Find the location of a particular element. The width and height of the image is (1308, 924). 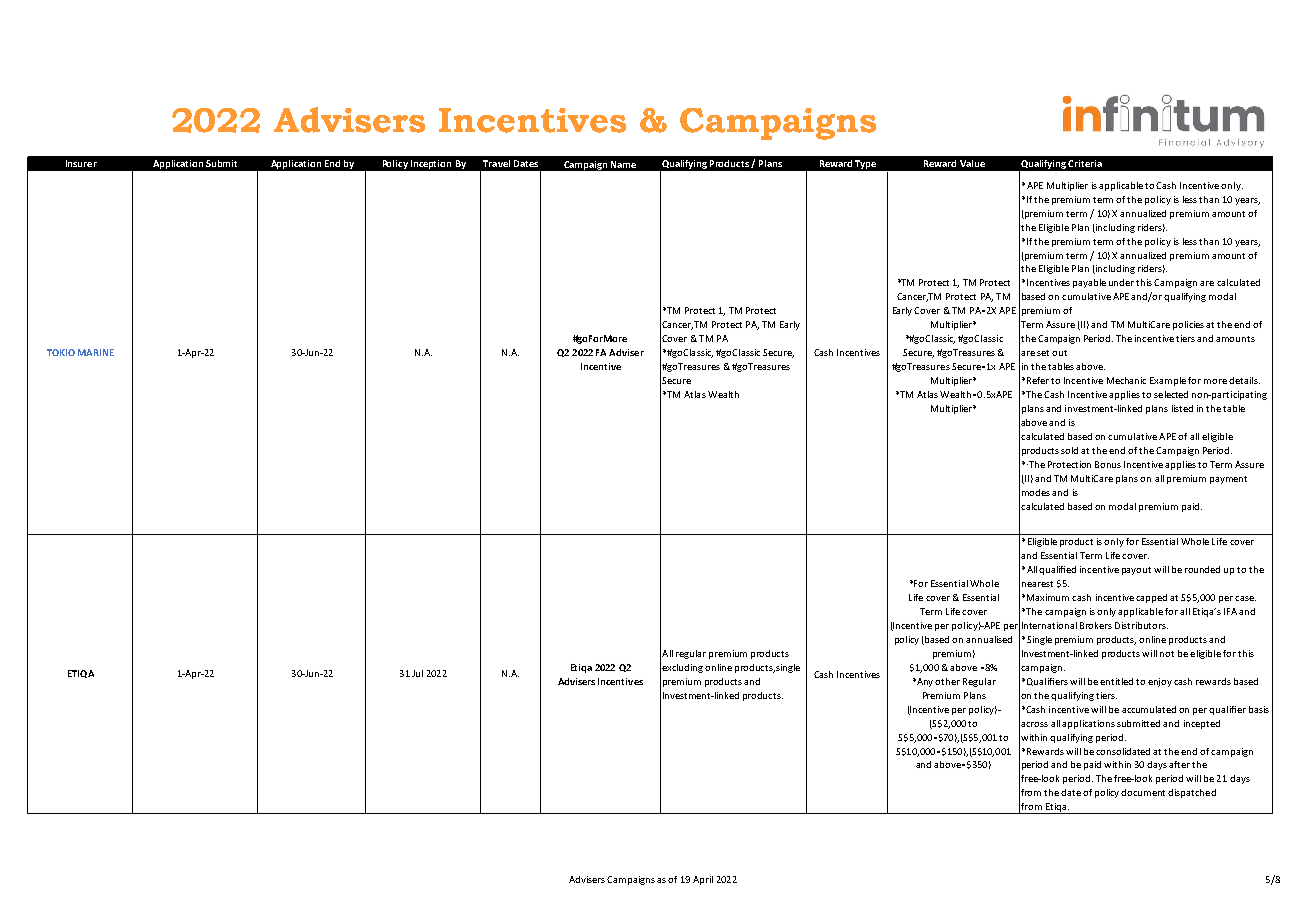

Any is located at coordinates (925, 682).
